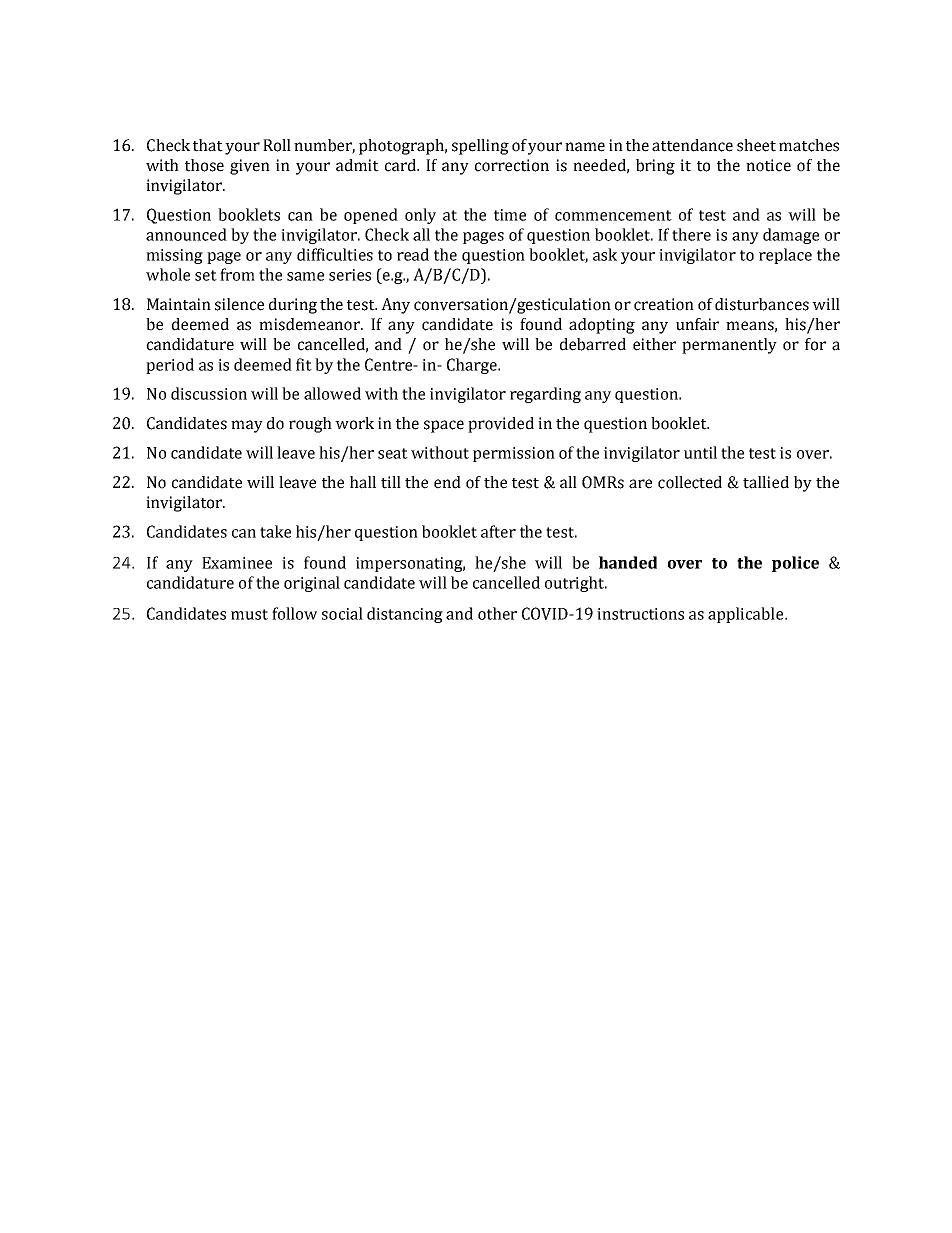 Image resolution: width=952 pixels, height=1233 pixels. Describe the element at coordinates (514, 454) in the screenshot. I see `permission` at that location.
